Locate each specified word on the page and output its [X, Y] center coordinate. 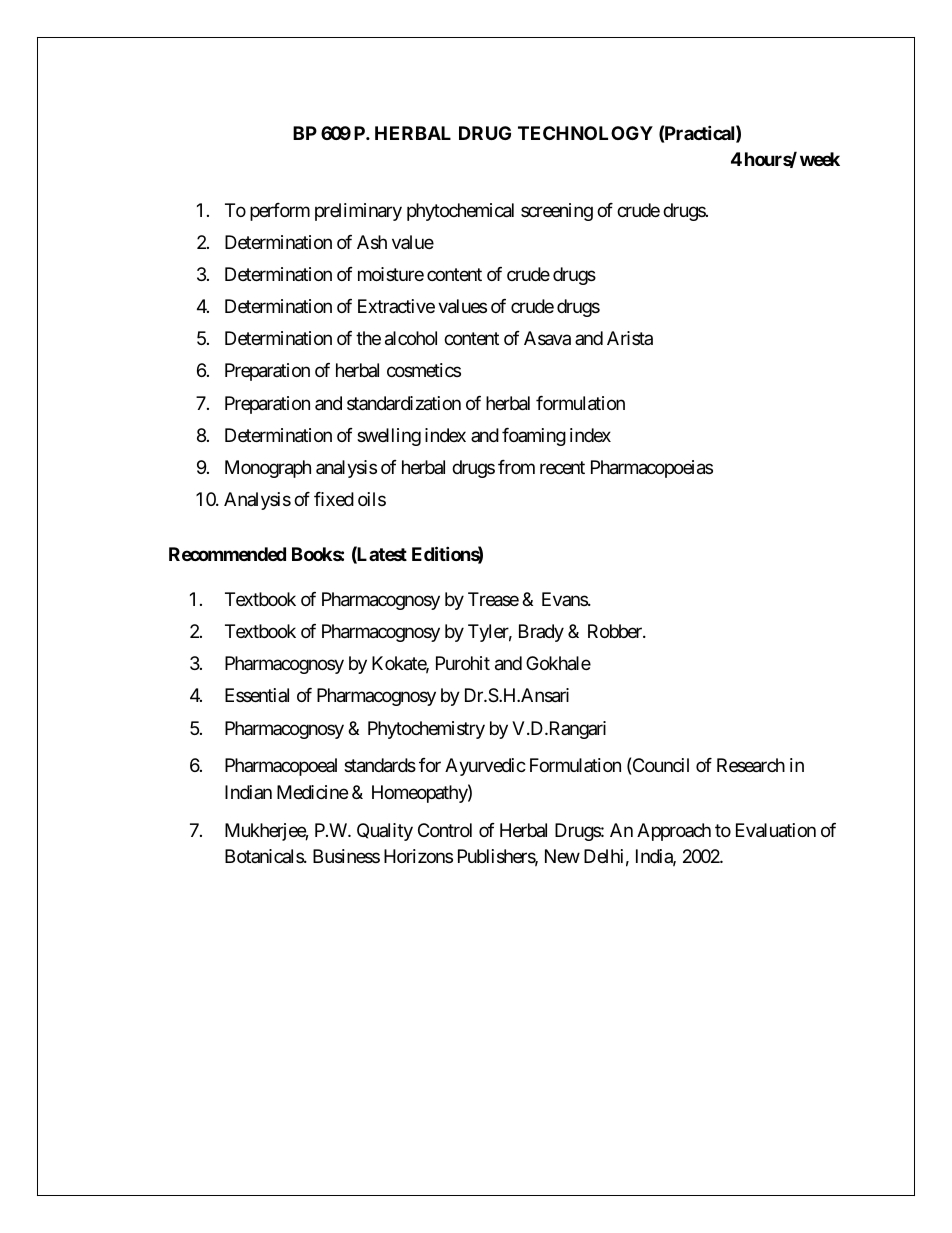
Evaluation [776, 830]
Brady [541, 633]
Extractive [396, 306]
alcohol [411, 338]
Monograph [268, 469]
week [820, 159]
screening [557, 212]
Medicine [312, 792]
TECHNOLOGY [585, 133]
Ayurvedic [485, 767]
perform [280, 212]
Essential [257, 695]
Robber [616, 631]
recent [562, 467]
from [516, 467]
